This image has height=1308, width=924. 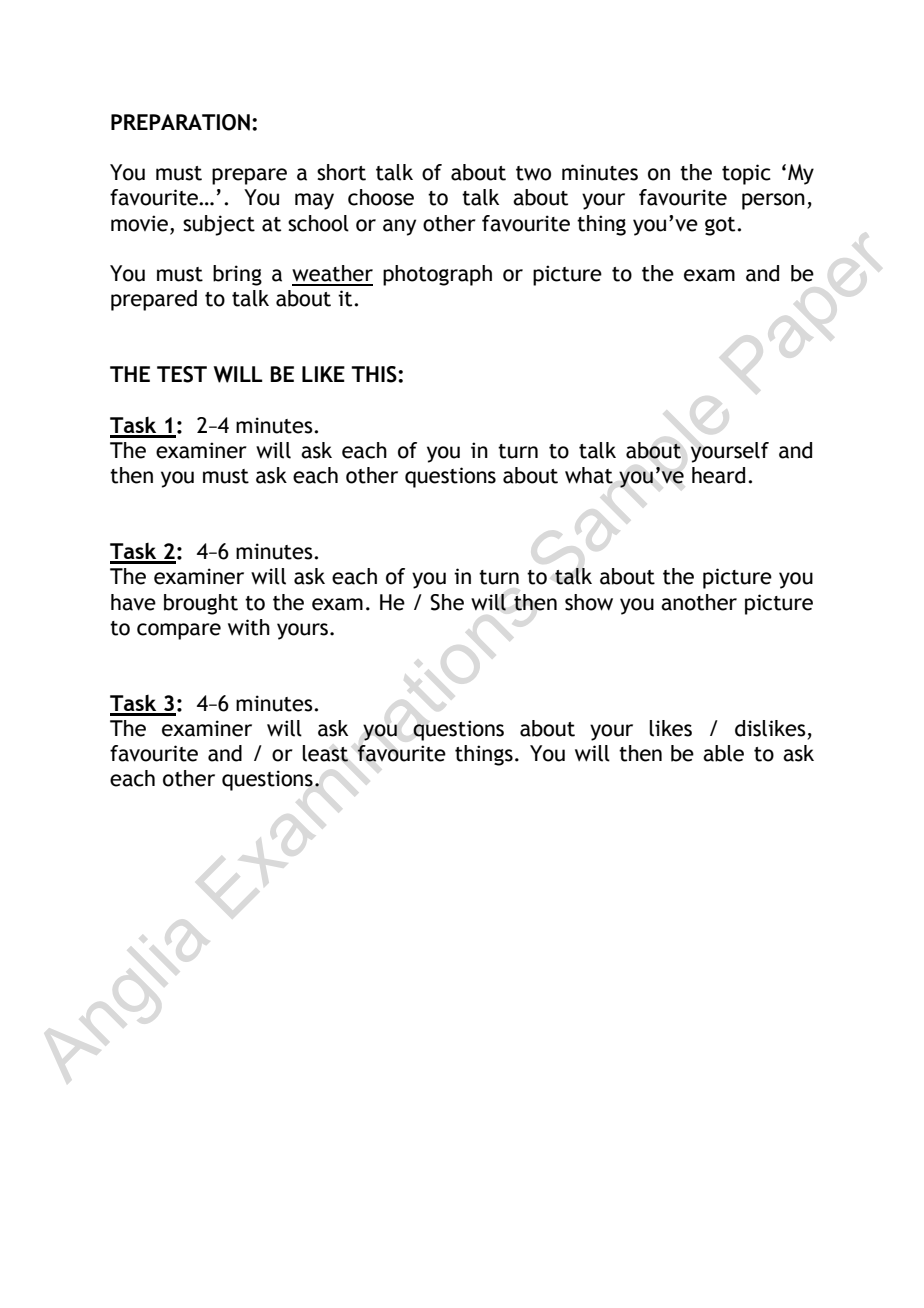 What do you see at coordinates (180, 122) in the image?
I see `PREPARATION` at bounding box center [180, 122].
